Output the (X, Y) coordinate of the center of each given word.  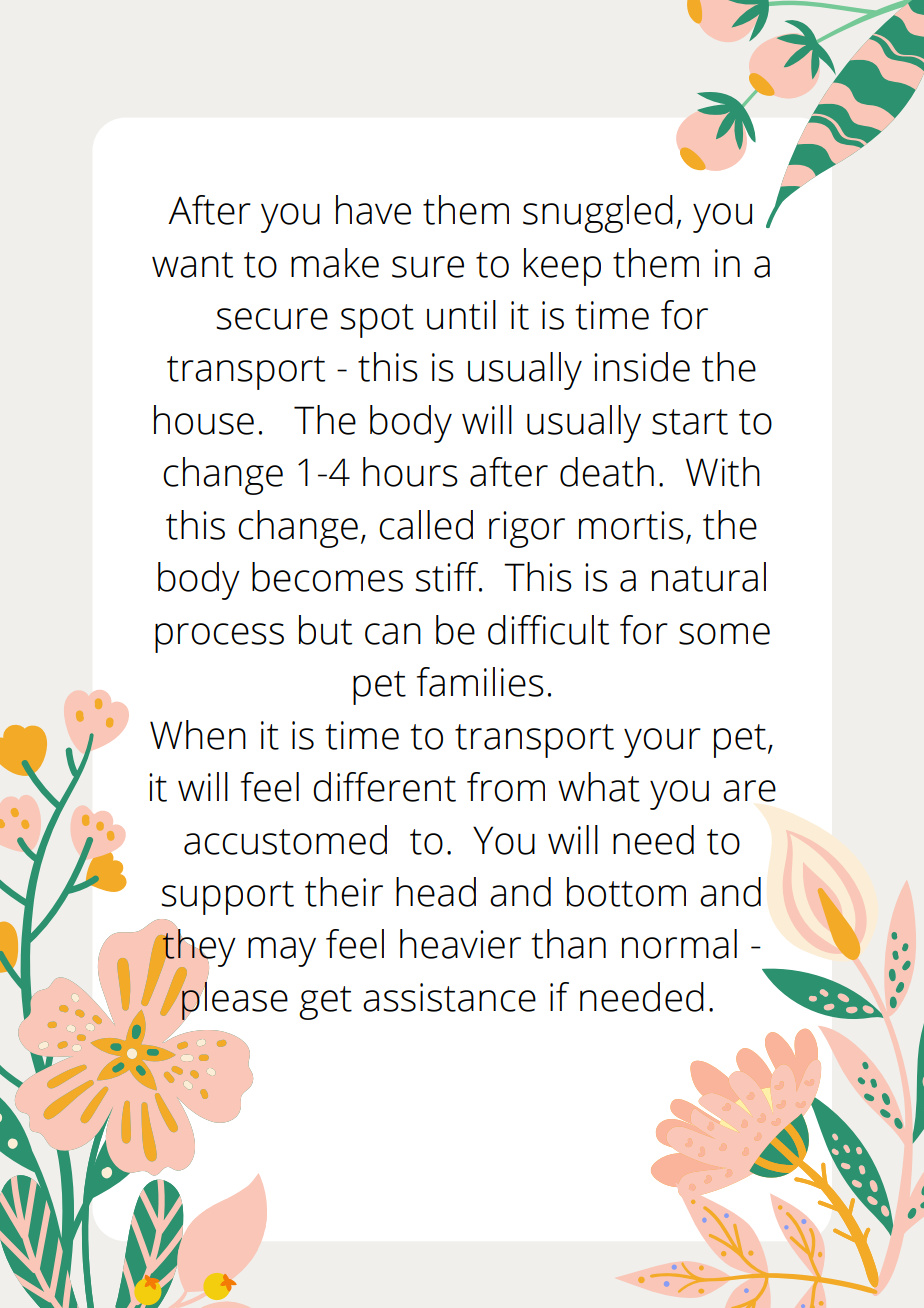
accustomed (285, 840)
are (749, 791)
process (219, 638)
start (690, 422)
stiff (448, 577)
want (192, 265)
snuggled (598, 214)
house (204, 420)
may (282, 952)
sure (428, 267)
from (506, 787)
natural (709, 577)
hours (410, 472)
